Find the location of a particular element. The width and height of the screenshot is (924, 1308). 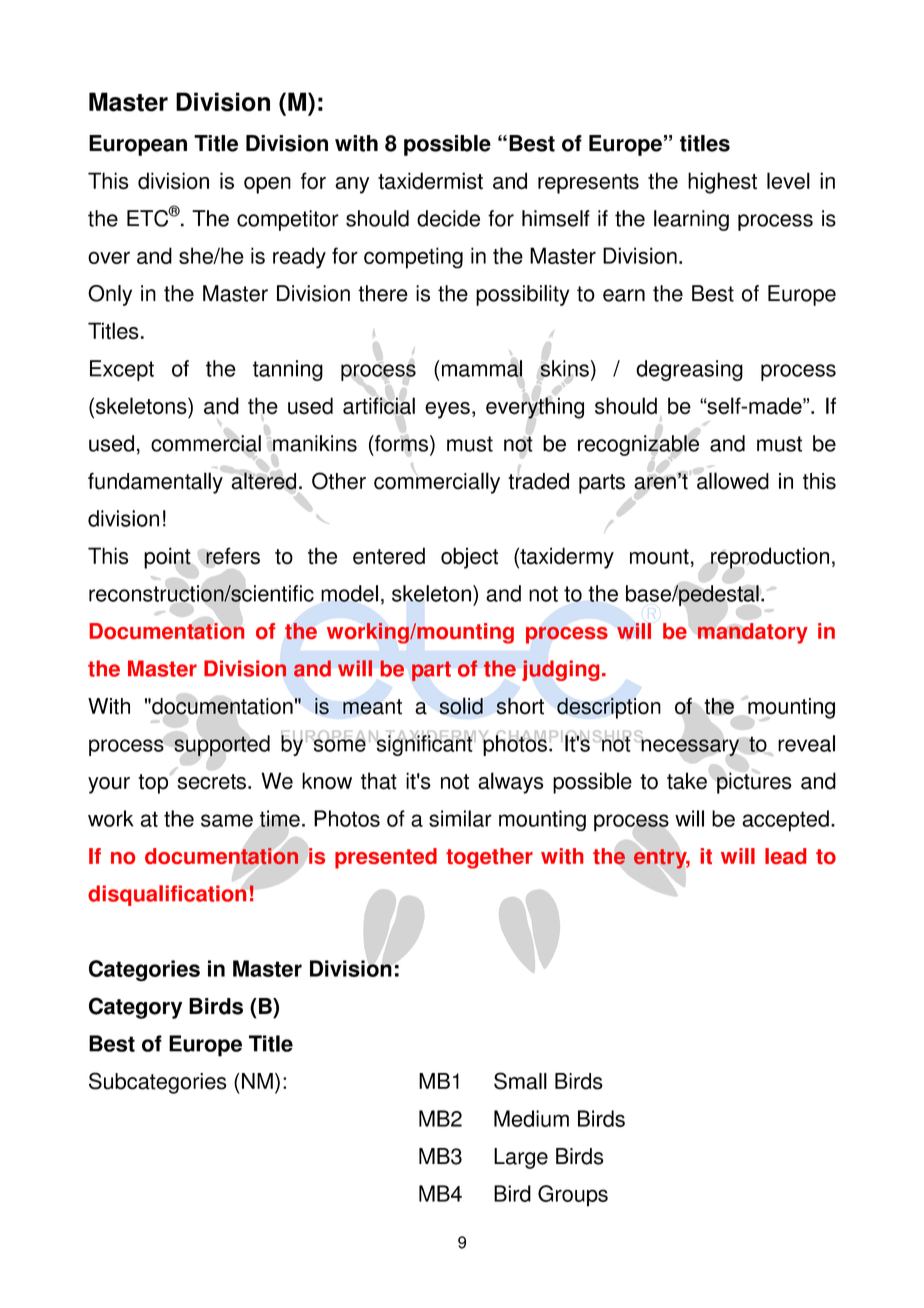

lead is located at coordinates (785, 856).
